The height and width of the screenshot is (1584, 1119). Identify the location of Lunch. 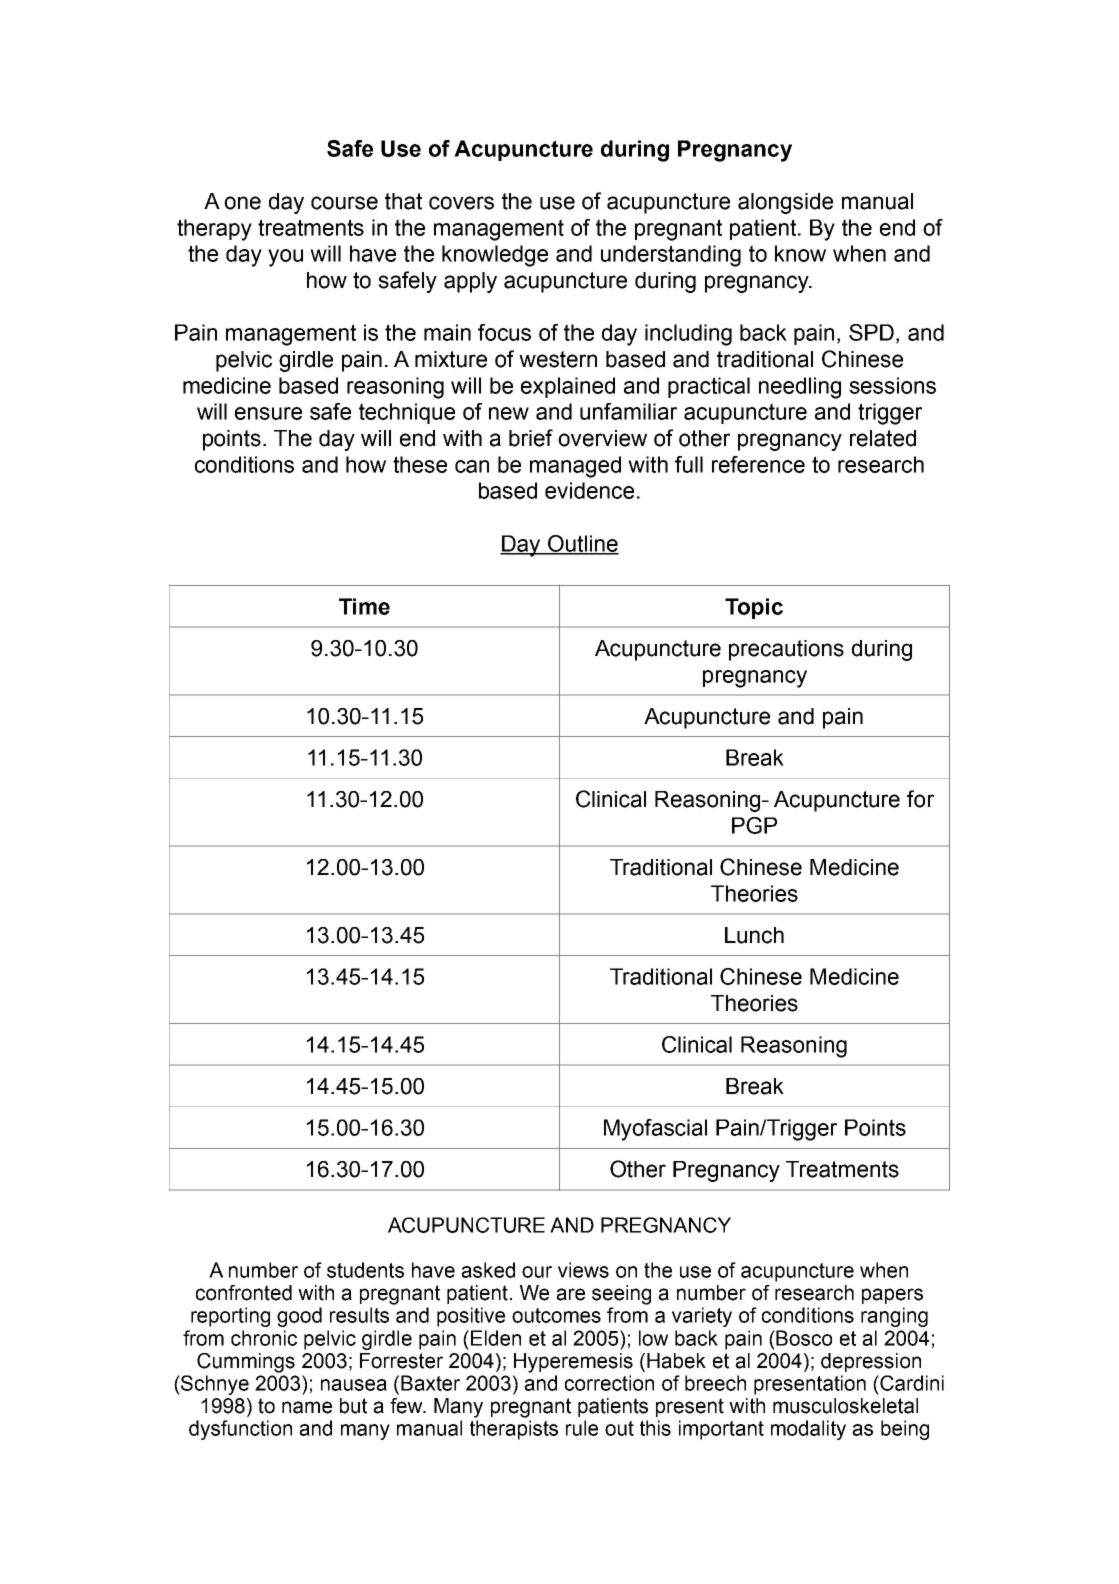
(754, 935).
